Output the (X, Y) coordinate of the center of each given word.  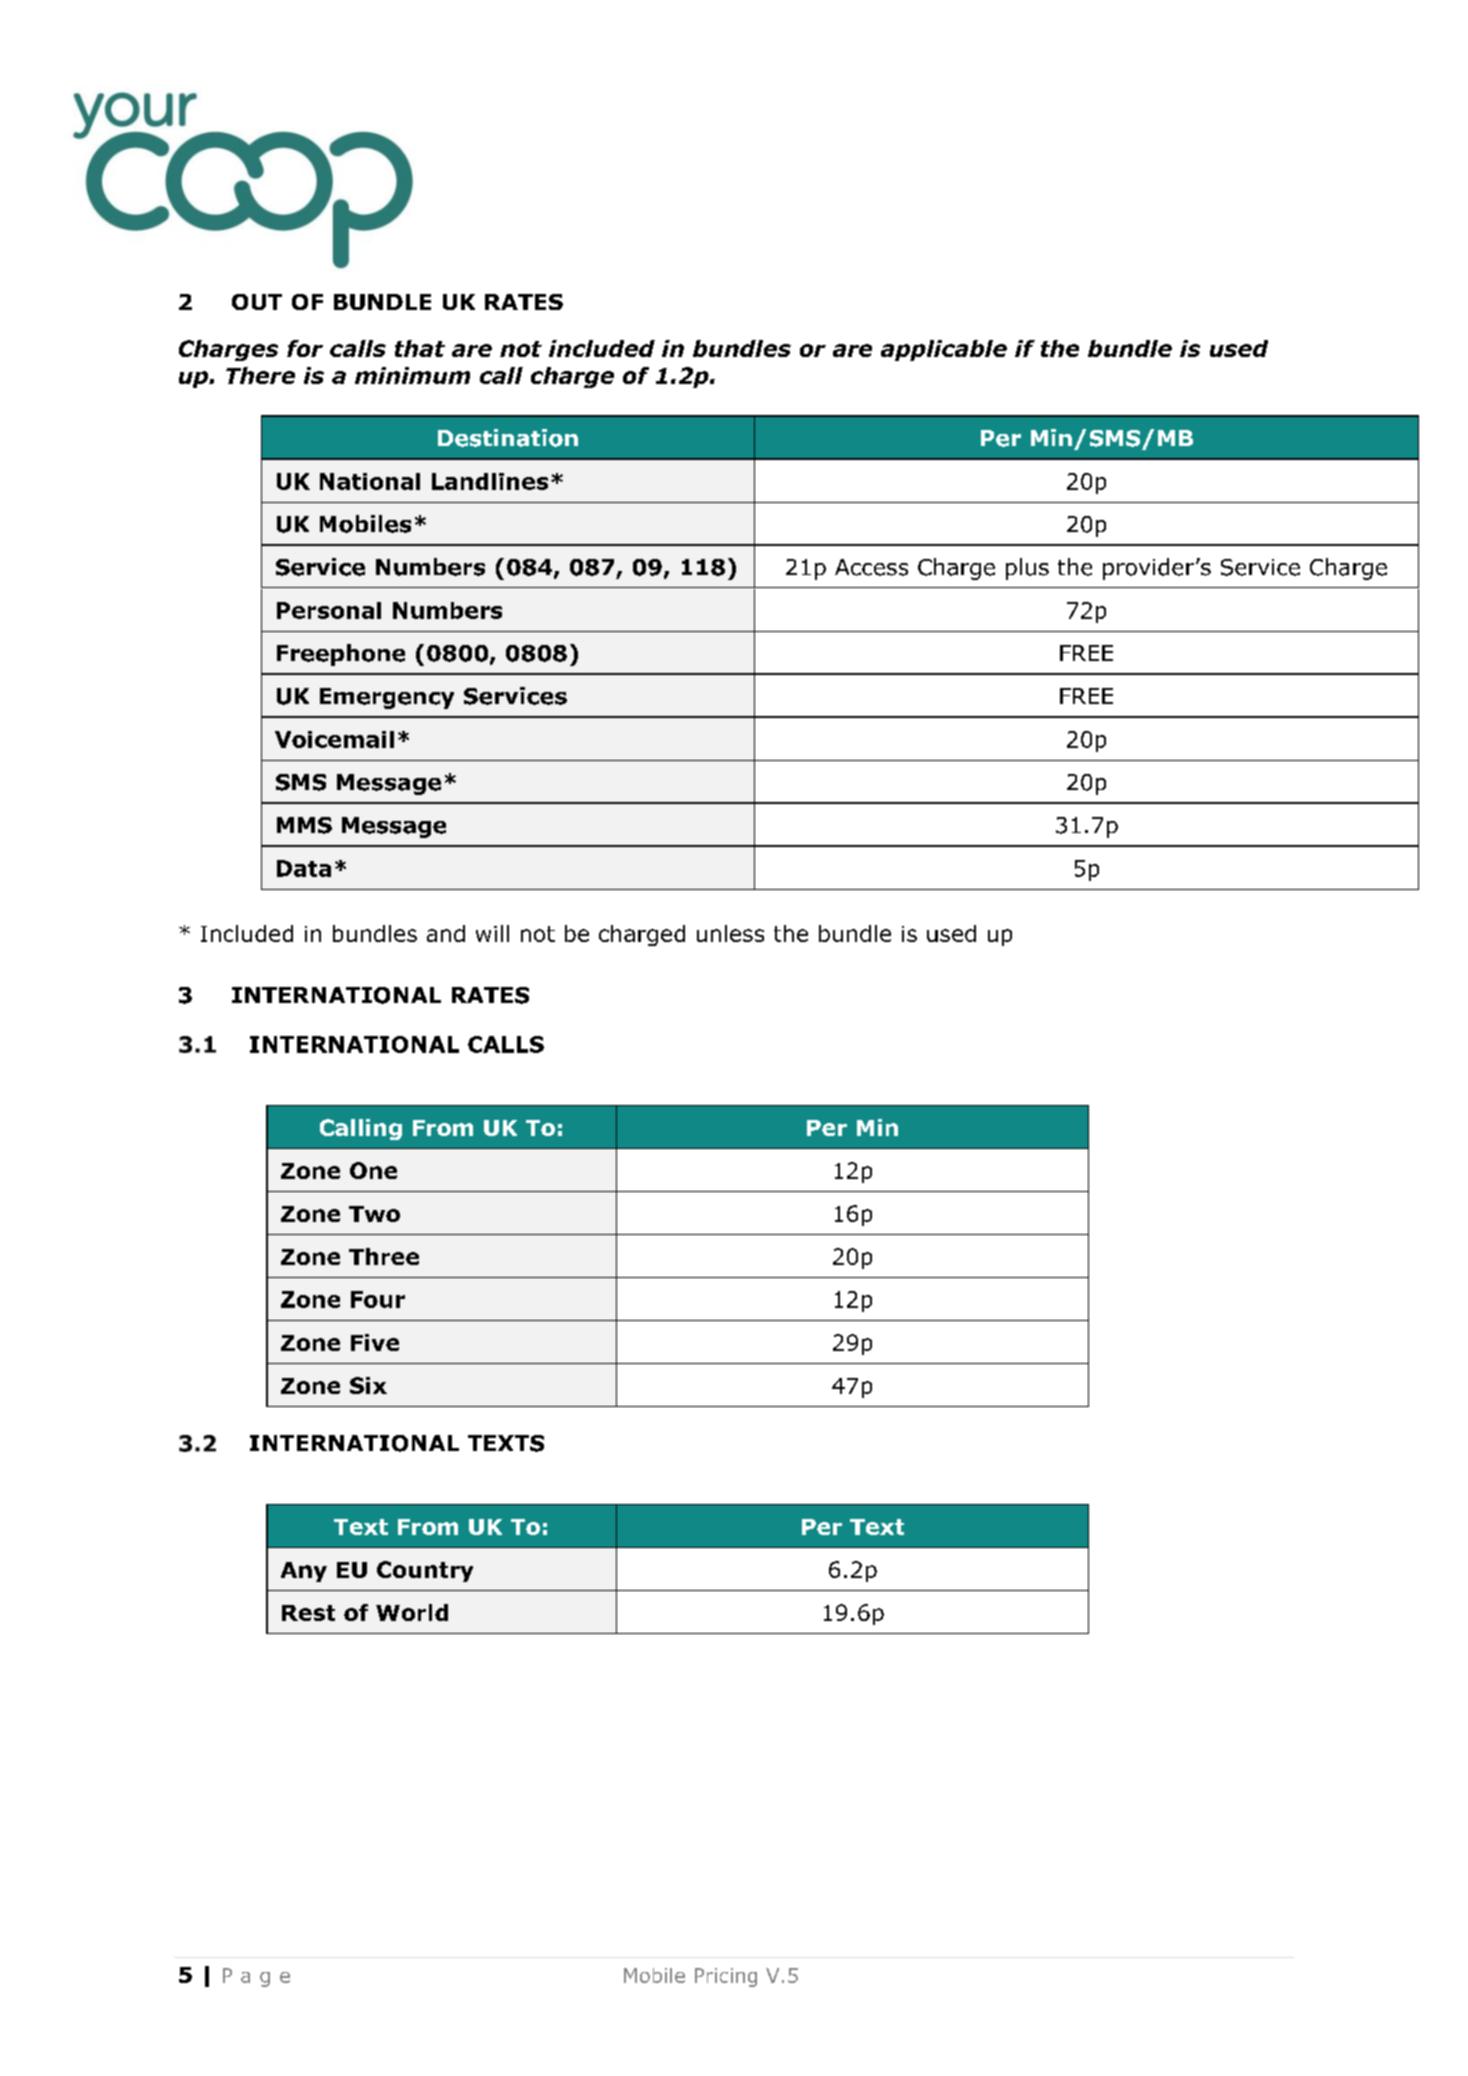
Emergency (387, 698)
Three (384, 1256)
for (305, 348)
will (492, 933)
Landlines (490, 481)
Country (425, 1571)
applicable (944, 350)
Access (871, 567)
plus (1027, 569)
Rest (308, 1613)
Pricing (726, 1977)
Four (378, 1299)
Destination (508, 438)
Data (304, 868)
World (412, 1612)
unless (730, 933)
